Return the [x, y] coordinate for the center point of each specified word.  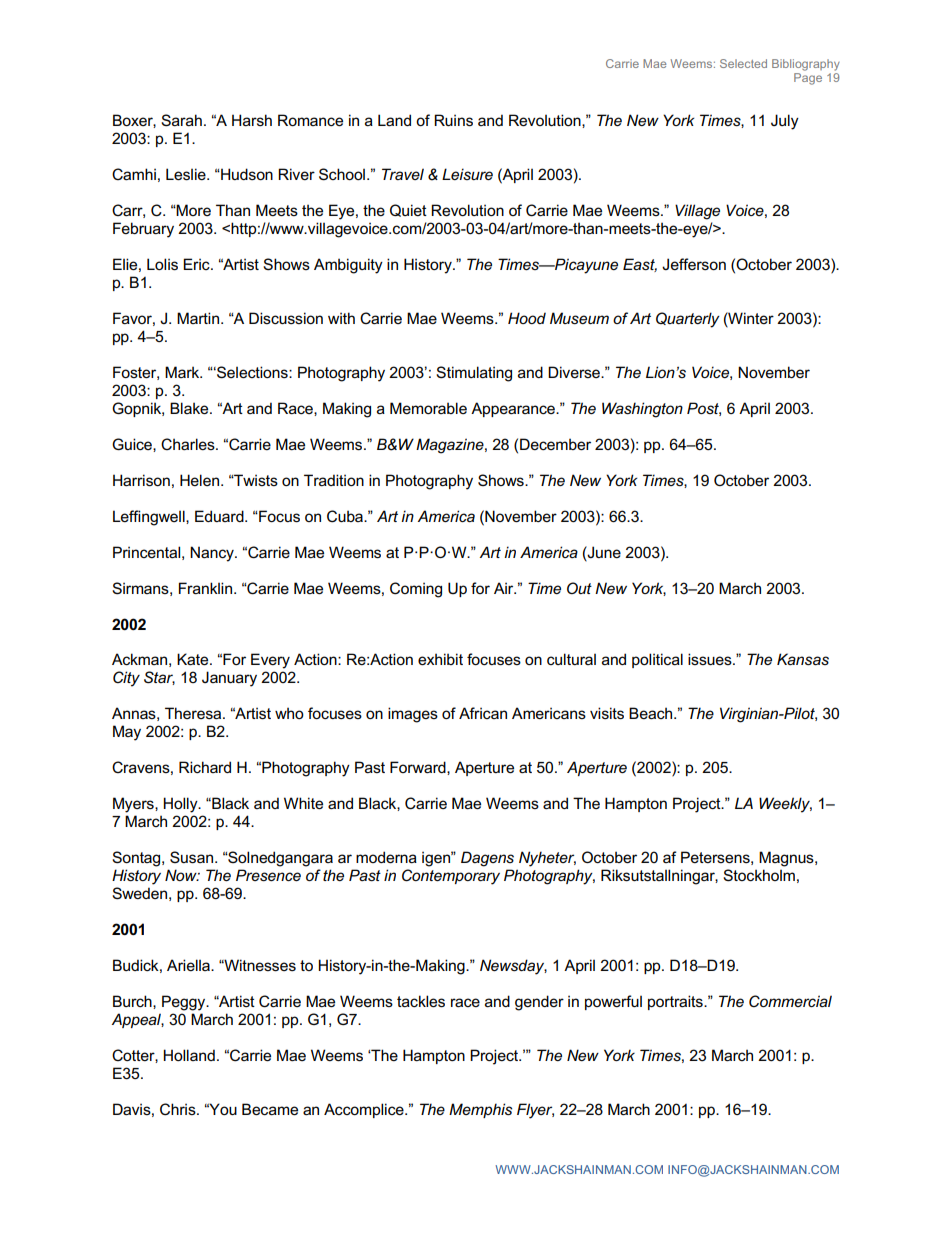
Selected [743, 63]
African [483, 713]
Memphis [480, 1110]
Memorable [428, 408]
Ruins [453, 120]
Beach [652, 713]
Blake [190, 408]
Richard [205, 767]
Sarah [181, 120]
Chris [179, 1109]
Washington [642, 410]
